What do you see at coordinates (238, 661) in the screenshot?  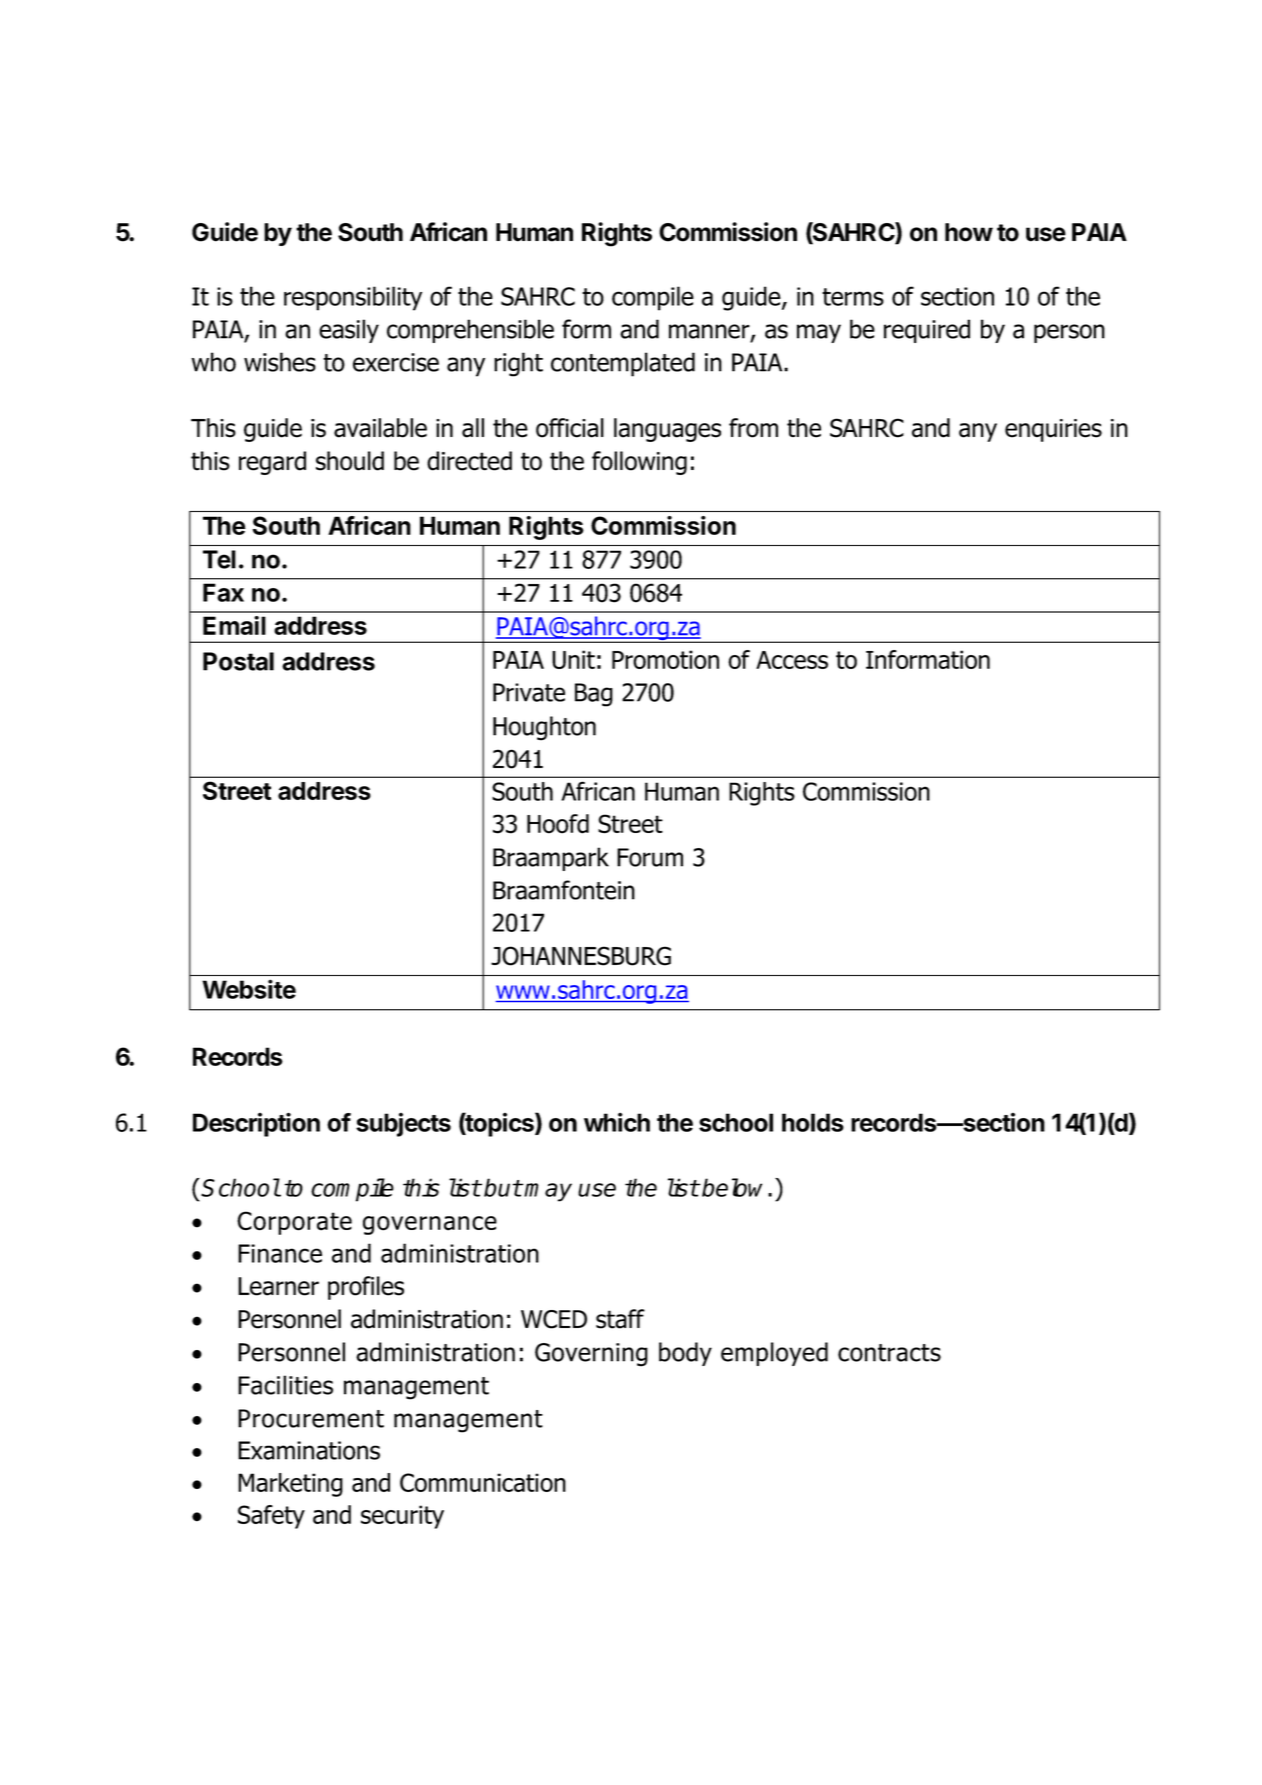 I see `Postal` at bounding box center [238, 661].
